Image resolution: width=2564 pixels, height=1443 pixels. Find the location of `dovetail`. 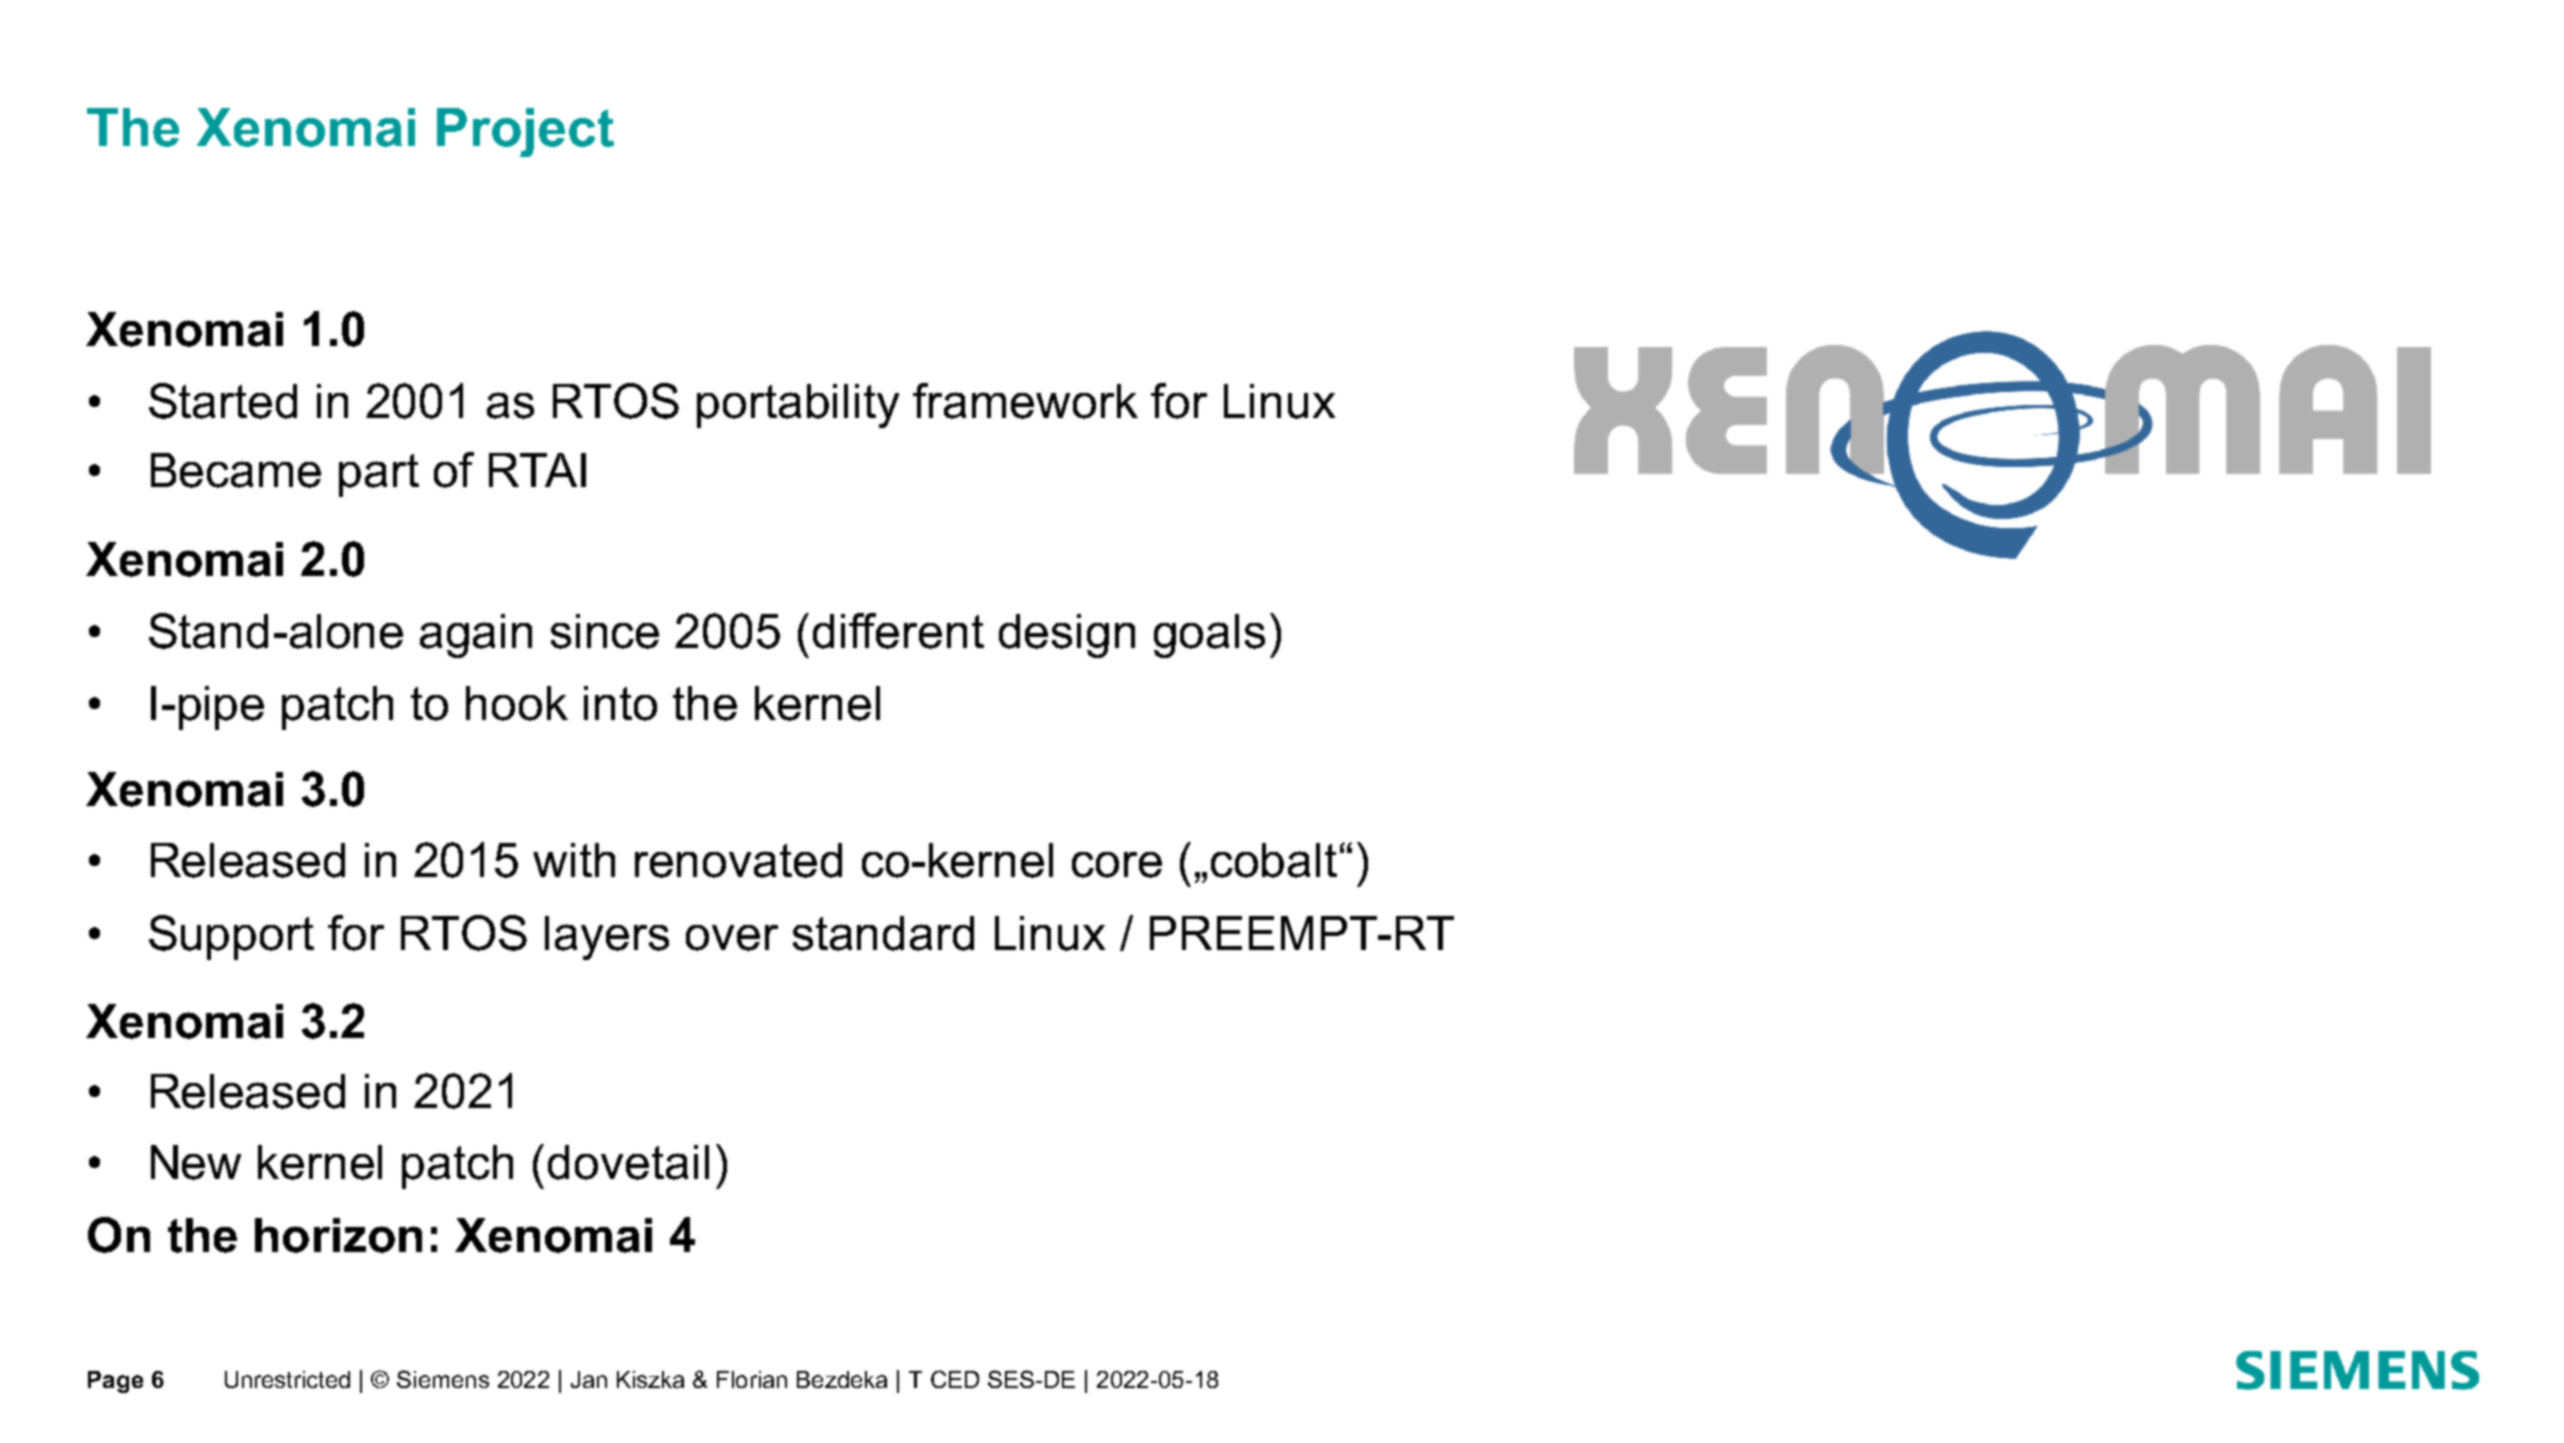

dovetail is located at coordinates (628, 1162).
